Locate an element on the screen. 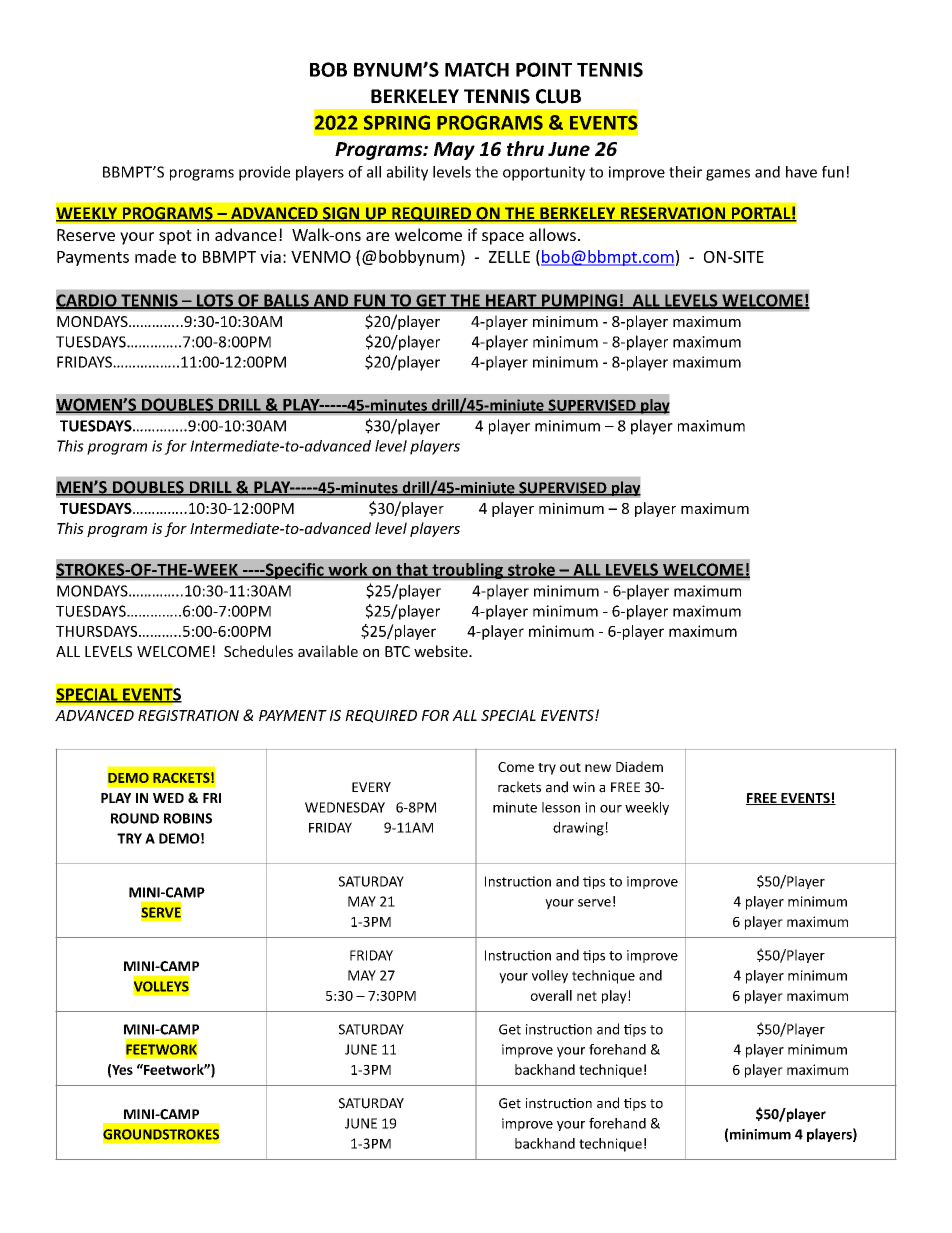 The width and height of the screenshot is (952, 1233). overall is located at coordinates (551, 995).
